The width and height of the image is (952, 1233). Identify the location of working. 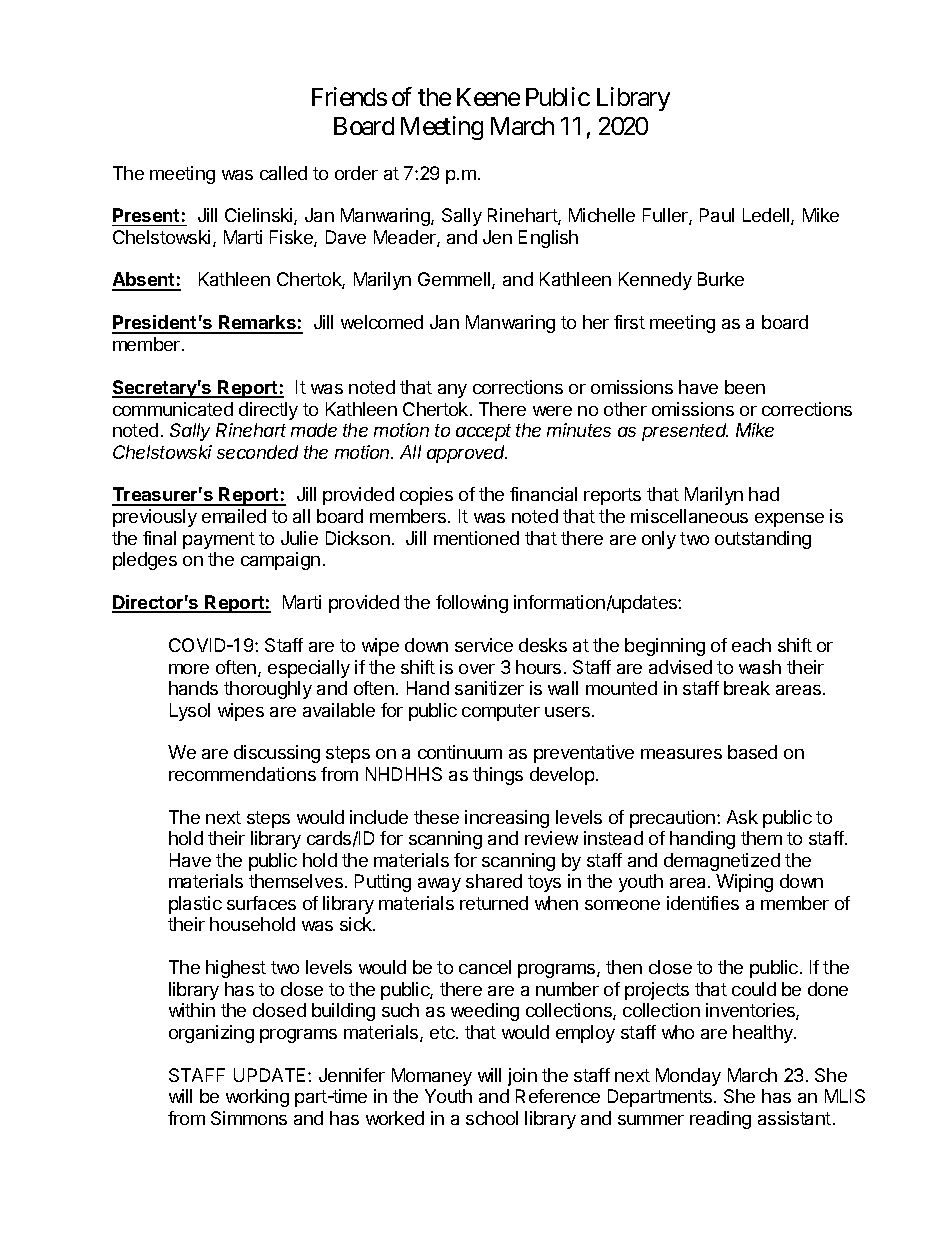
(257, 1098).
